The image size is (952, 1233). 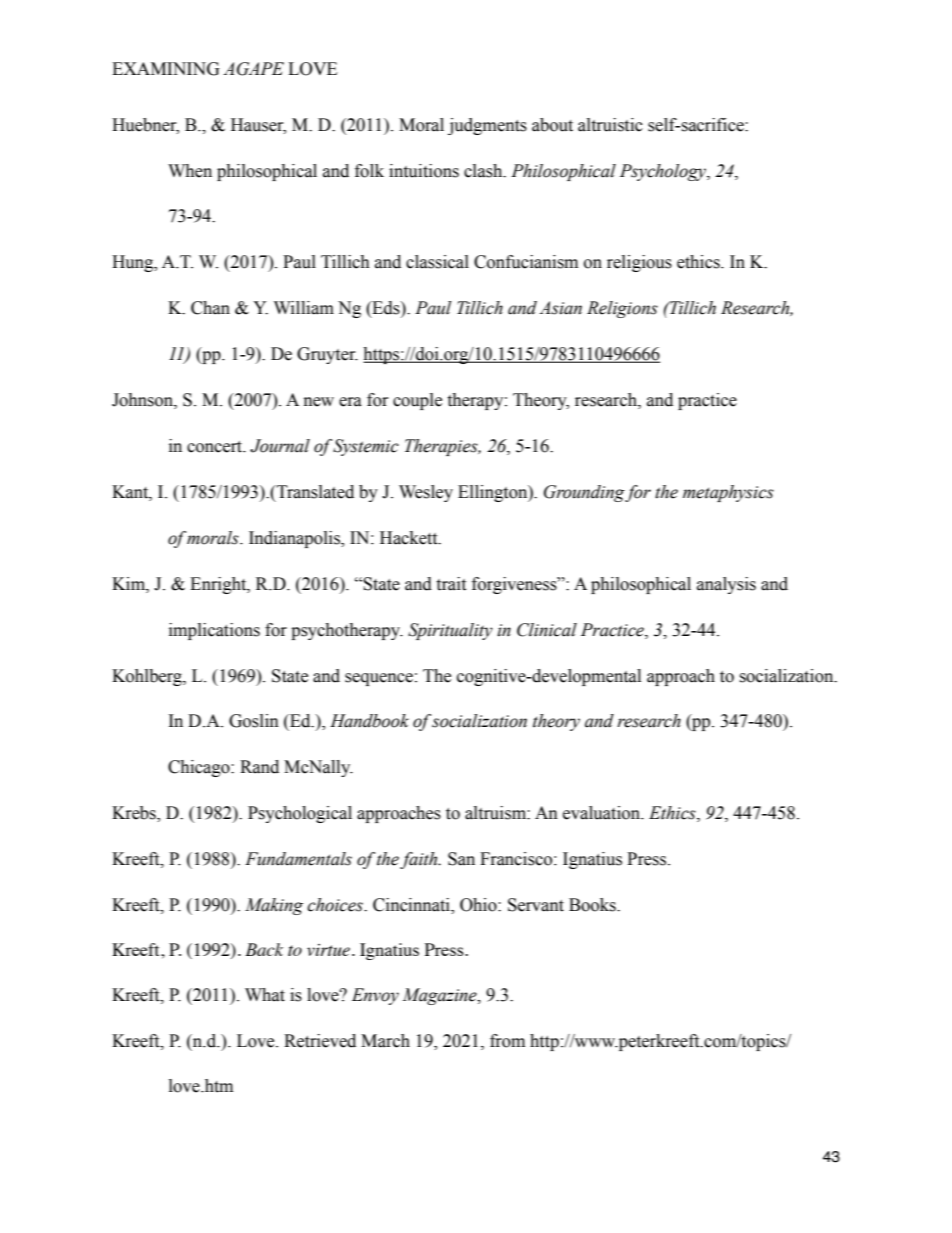 What do you see at coordinates (417, 401) in the image?
I see `couple` at bounding box center [417, 401].
